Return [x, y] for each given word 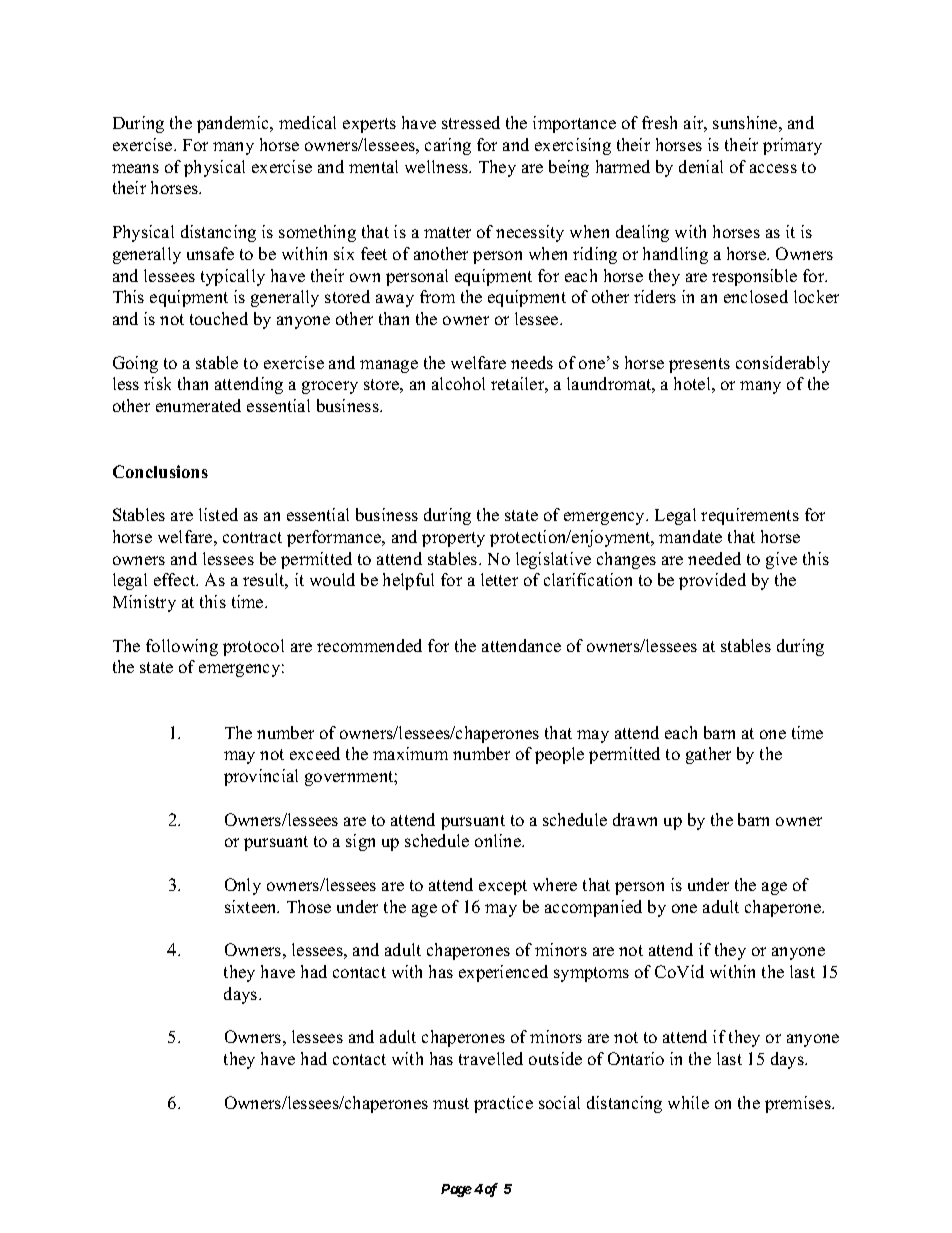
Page [456, 1190]
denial [701, 166]
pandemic [234, 124]
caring [448, 146]
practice [503, 1104]
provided [712, 581]
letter [499, 579]
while [688, 1102]
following [182, 647]
